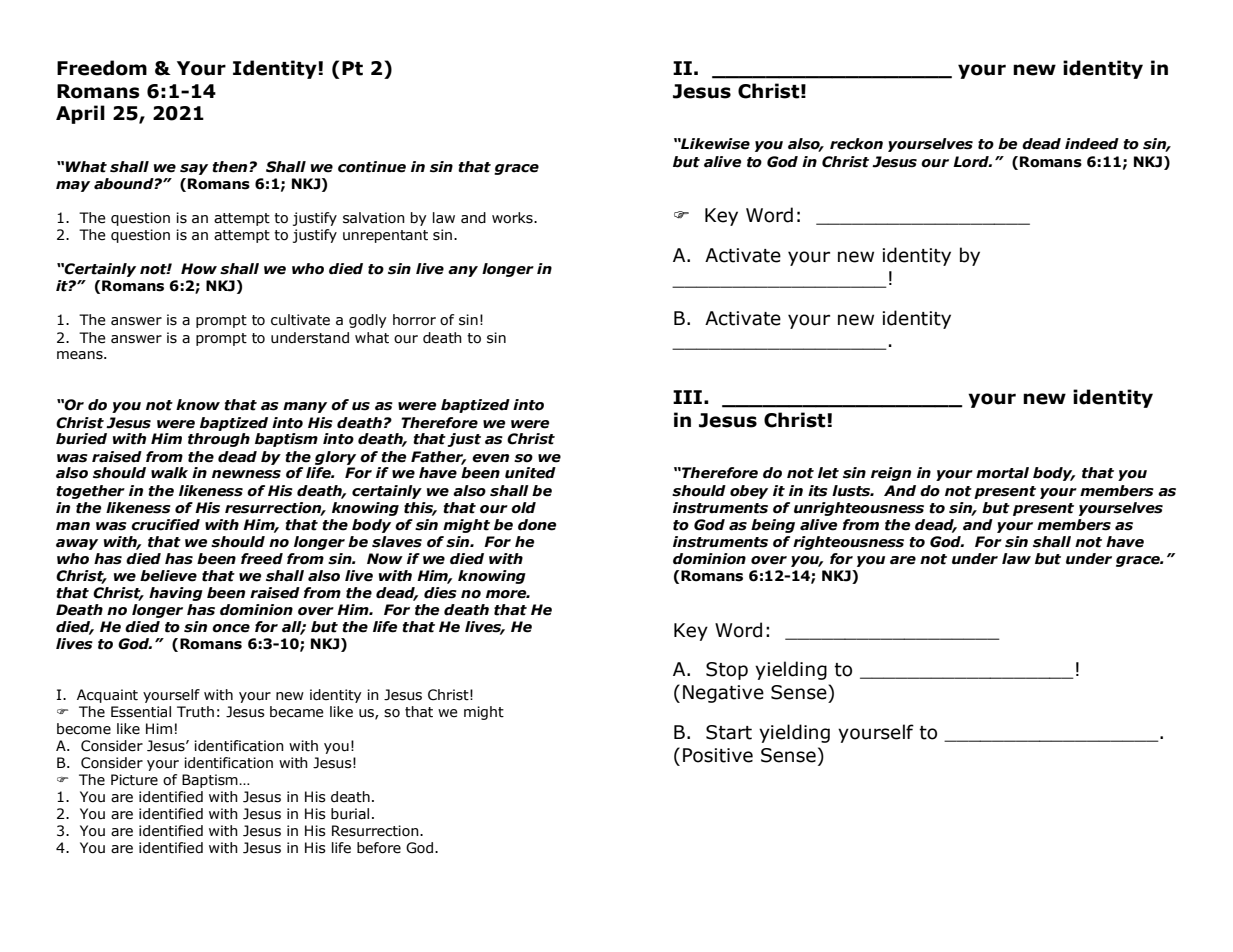  I want to click on say, so click(194, 169).
